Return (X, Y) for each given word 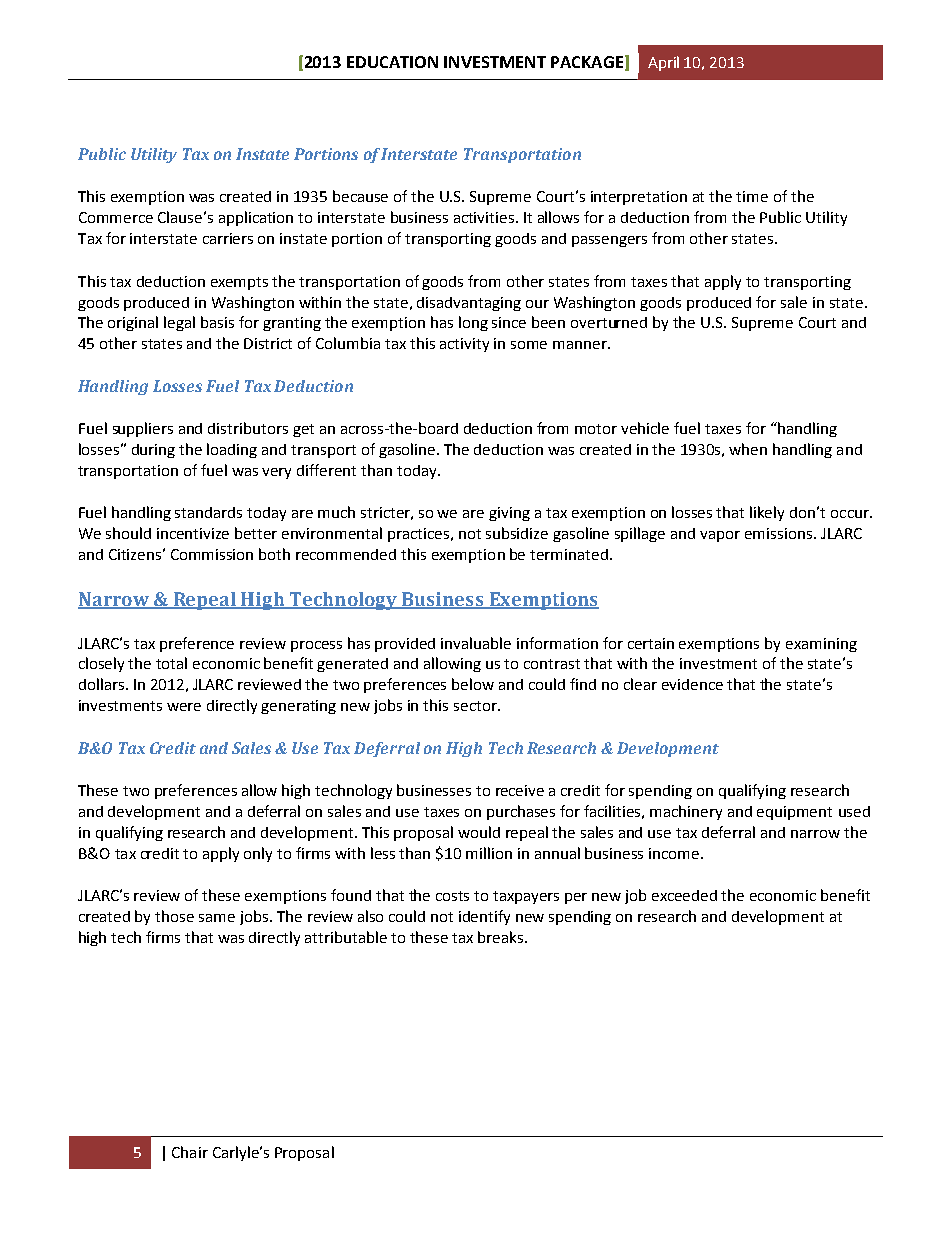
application (256, 218)
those (174, 916)
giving (509, 514)
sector (476, 706)
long (473, 323)
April (663, 63)
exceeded (684, 895)
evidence (692, 684)
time (752, 196)
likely (767, 513)
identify (484, 917)
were (184, 707)
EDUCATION (392, 62)
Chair (190, 1152)
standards (208, 512)
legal (179, 323)
